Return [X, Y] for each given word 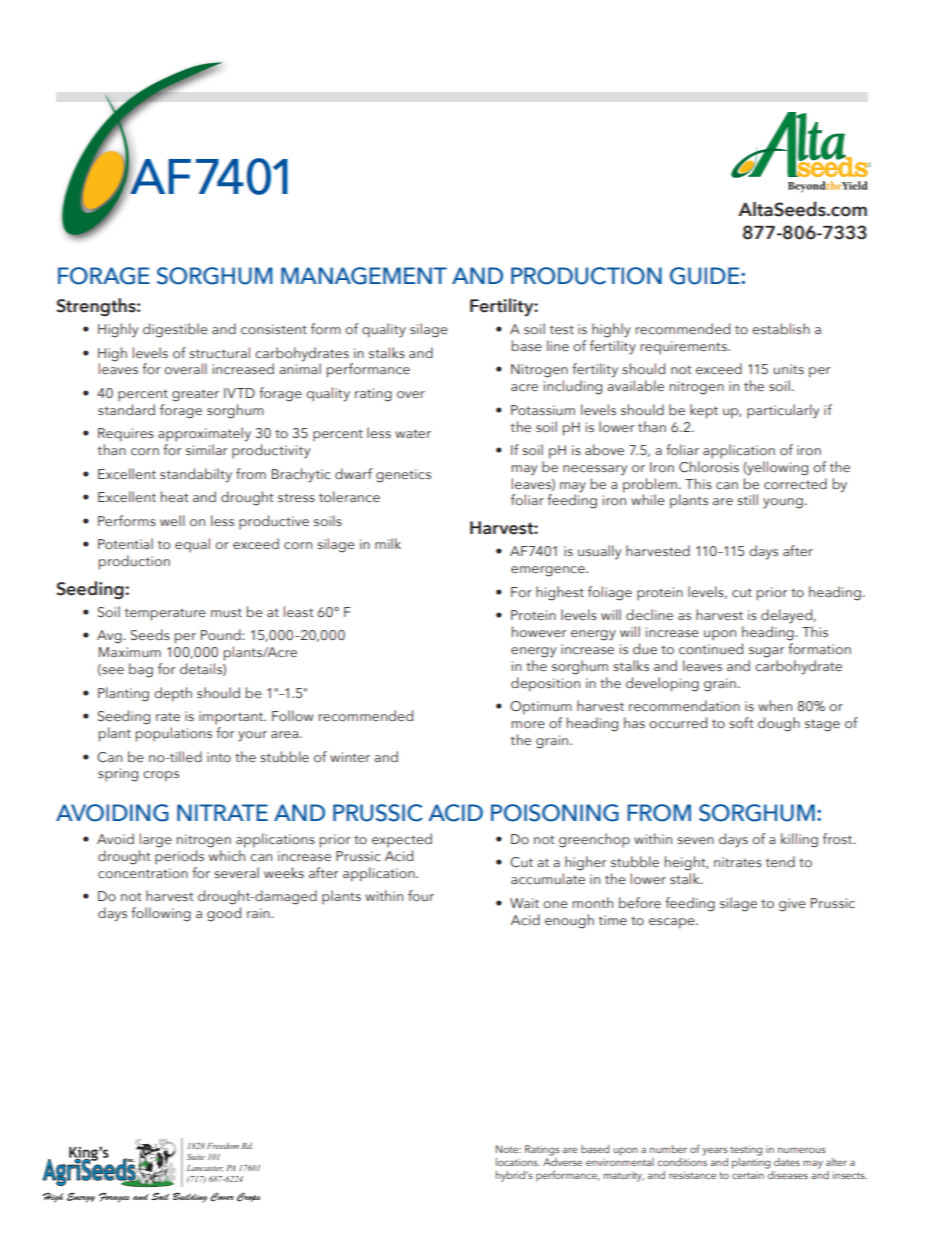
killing [799, 840]
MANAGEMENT [364, 276]
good [224, 914]
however [539, 632]
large [156, 840]
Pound [222, 634]
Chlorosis [709, 467]
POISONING [555, 813]
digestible [175, 330]
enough [569, 921]
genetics [403, 476]
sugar [766, 652]
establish [781, 328]
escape [673, 923]
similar [206, 449]
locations [518, 1162]
